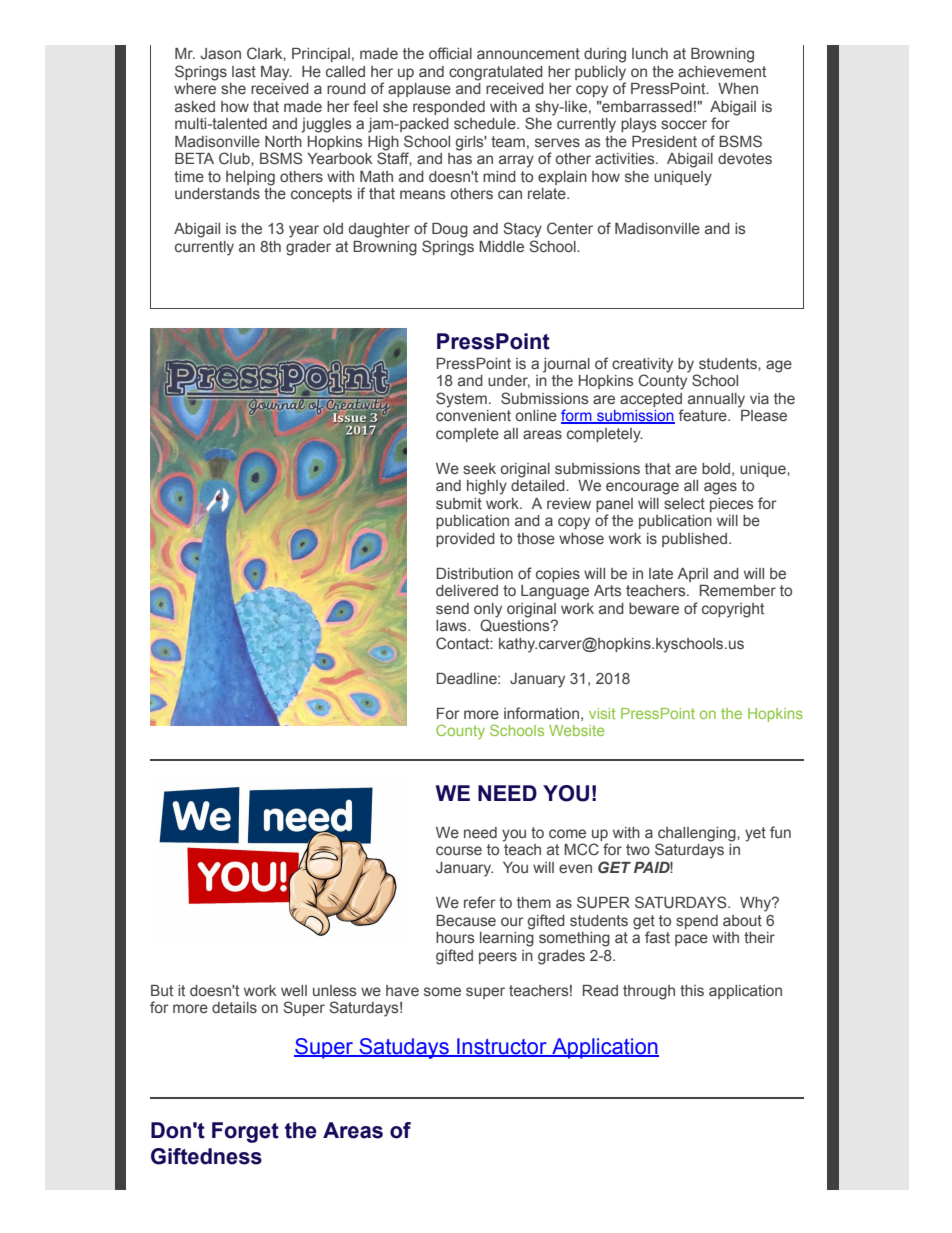 Image resolution: width=952 pixels, height=1233 pixels. I want to click on well, so click(294, 991).
